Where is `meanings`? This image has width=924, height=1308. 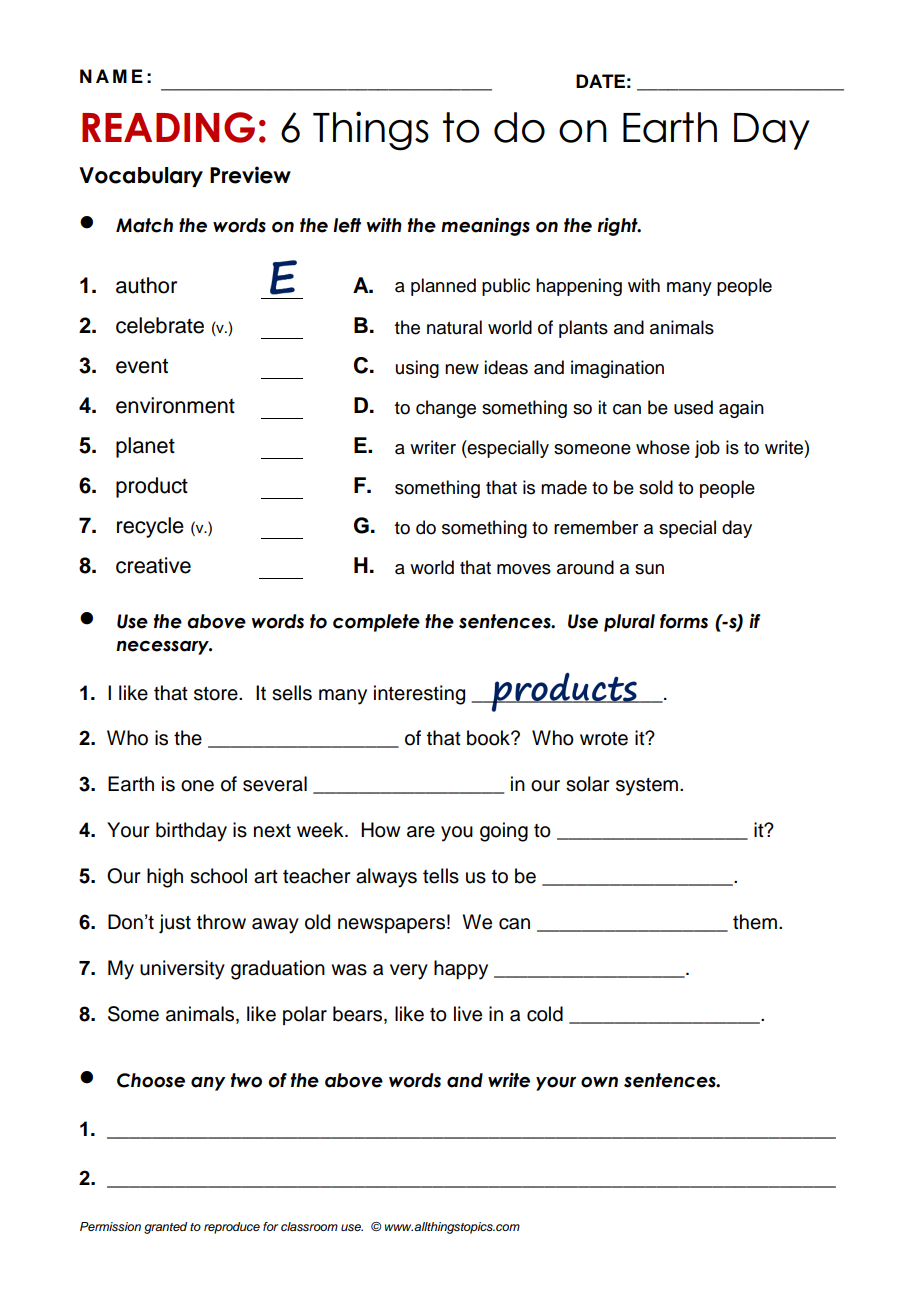
meanings is located at coordinates (485, 226).
